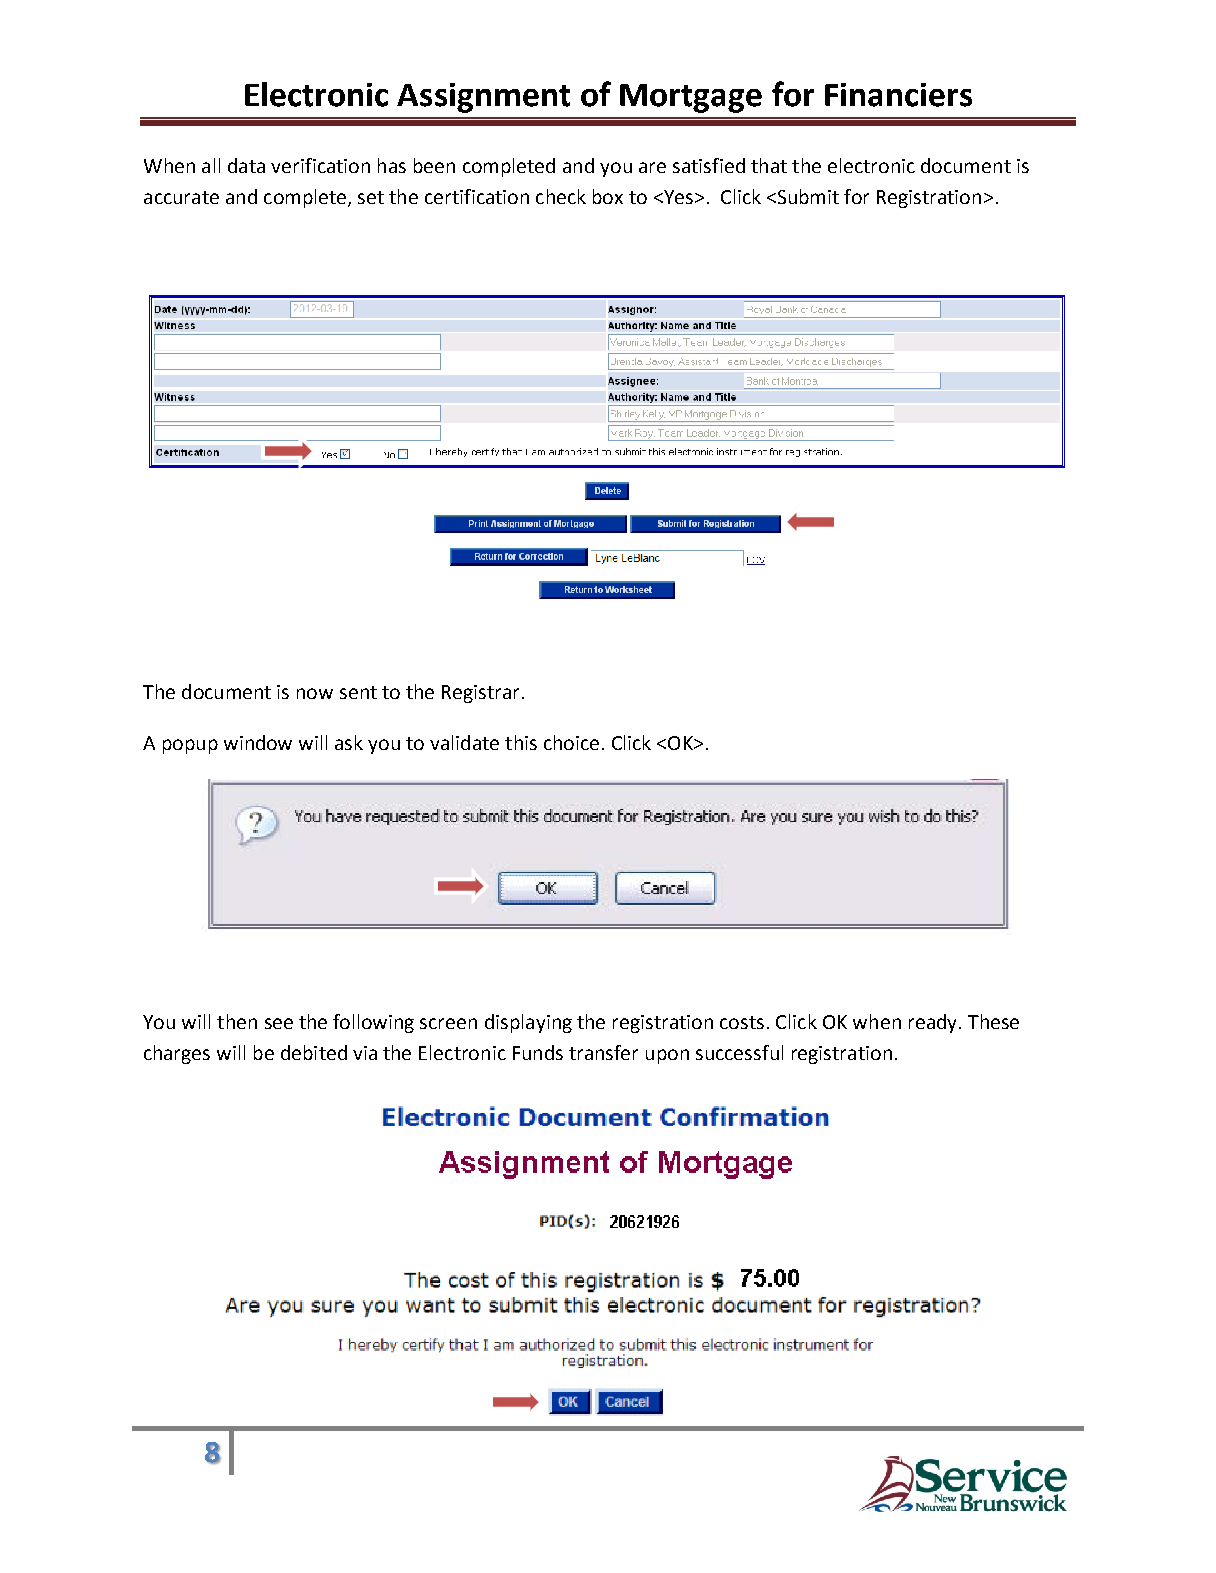  Describe the element at coordinates (932, 1023) in the screenshot. I see `ready` at that location.
